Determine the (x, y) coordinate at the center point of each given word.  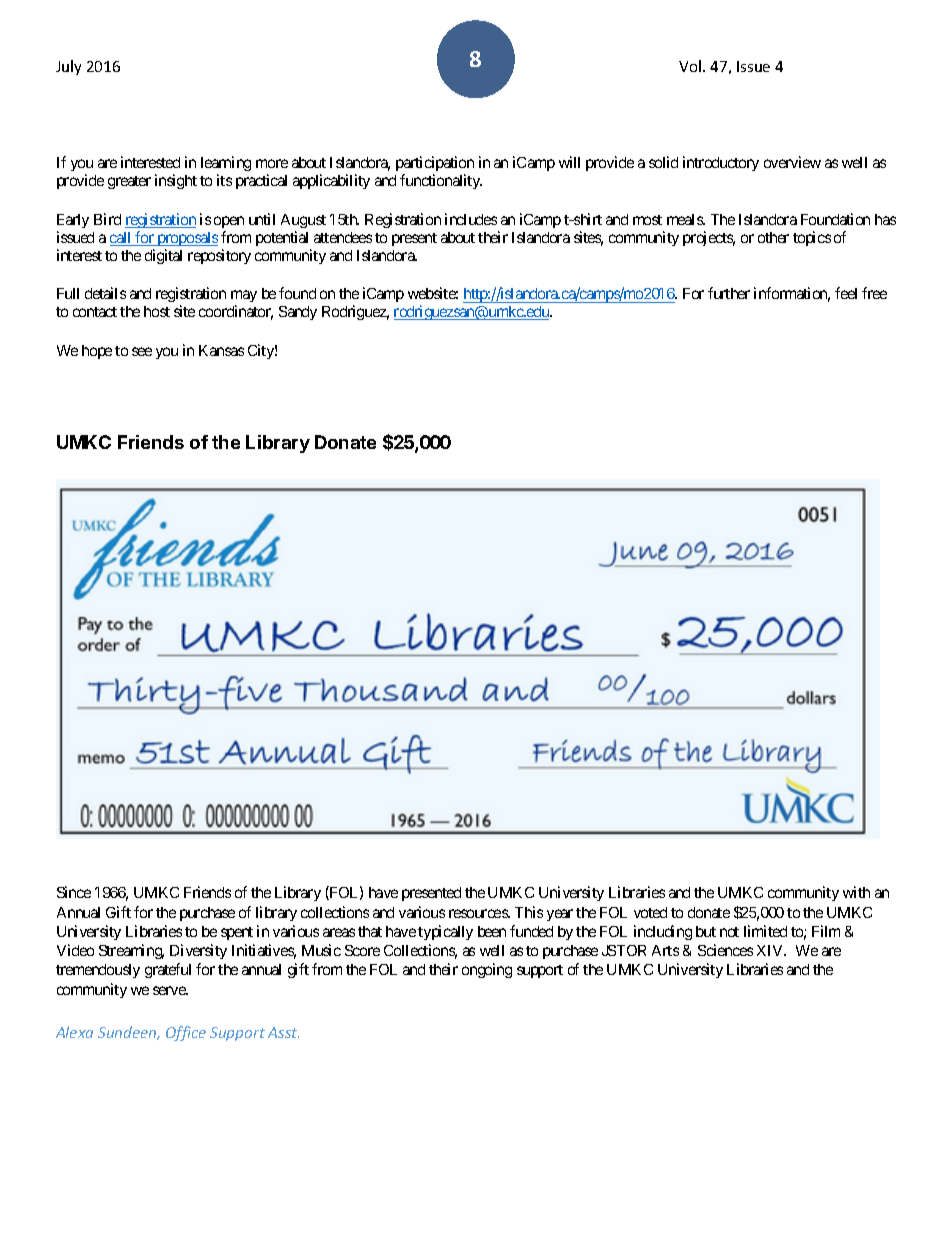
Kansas (221, 350)
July (68, 67)
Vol (691, 66)
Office (186, 1033)
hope (97, 352)
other (773, 237)
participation (435, 163)
